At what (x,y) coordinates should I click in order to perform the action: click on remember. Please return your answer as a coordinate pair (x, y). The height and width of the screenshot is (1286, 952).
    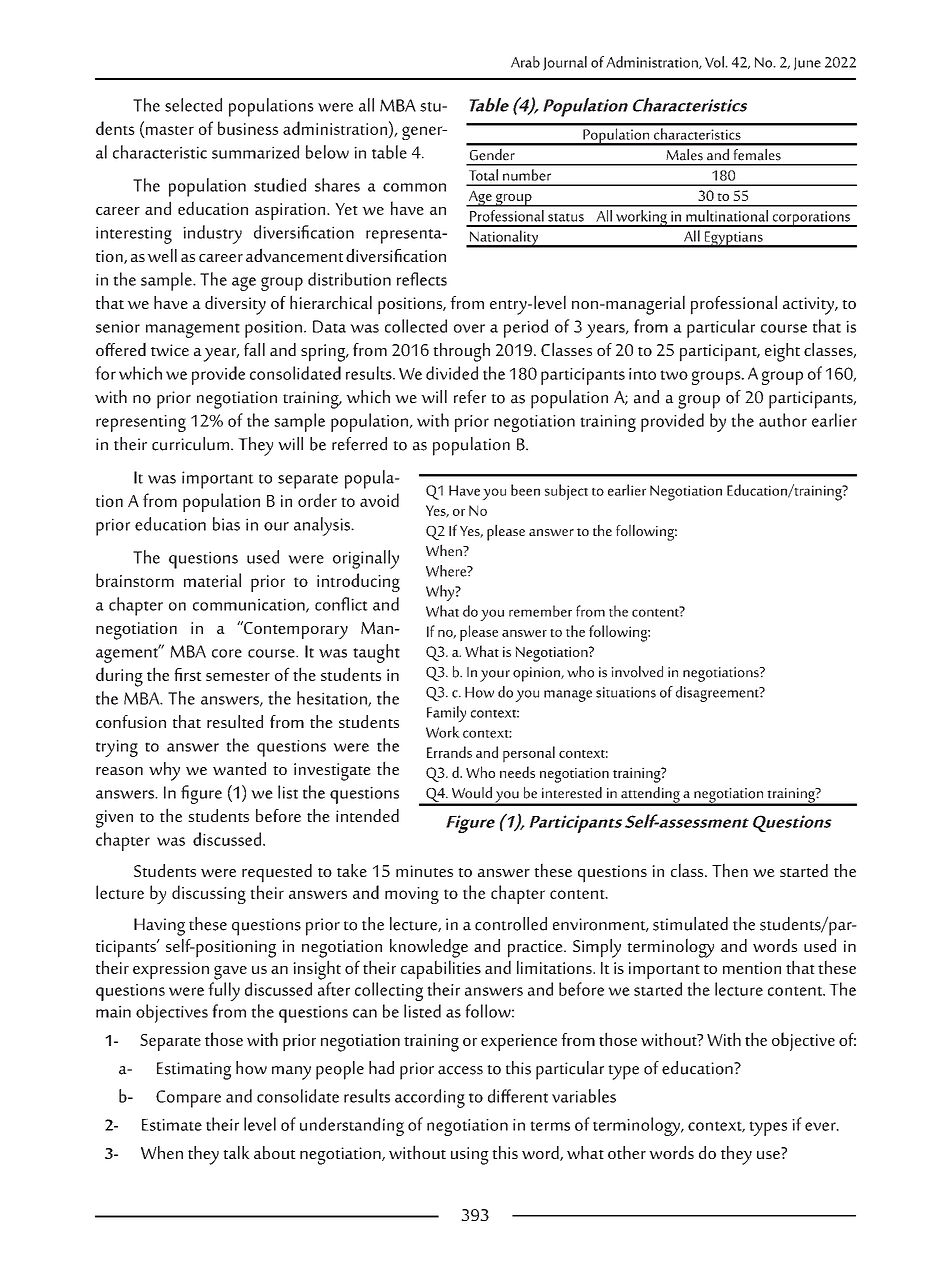
    Looking at the image, I should click on (540, 611).
